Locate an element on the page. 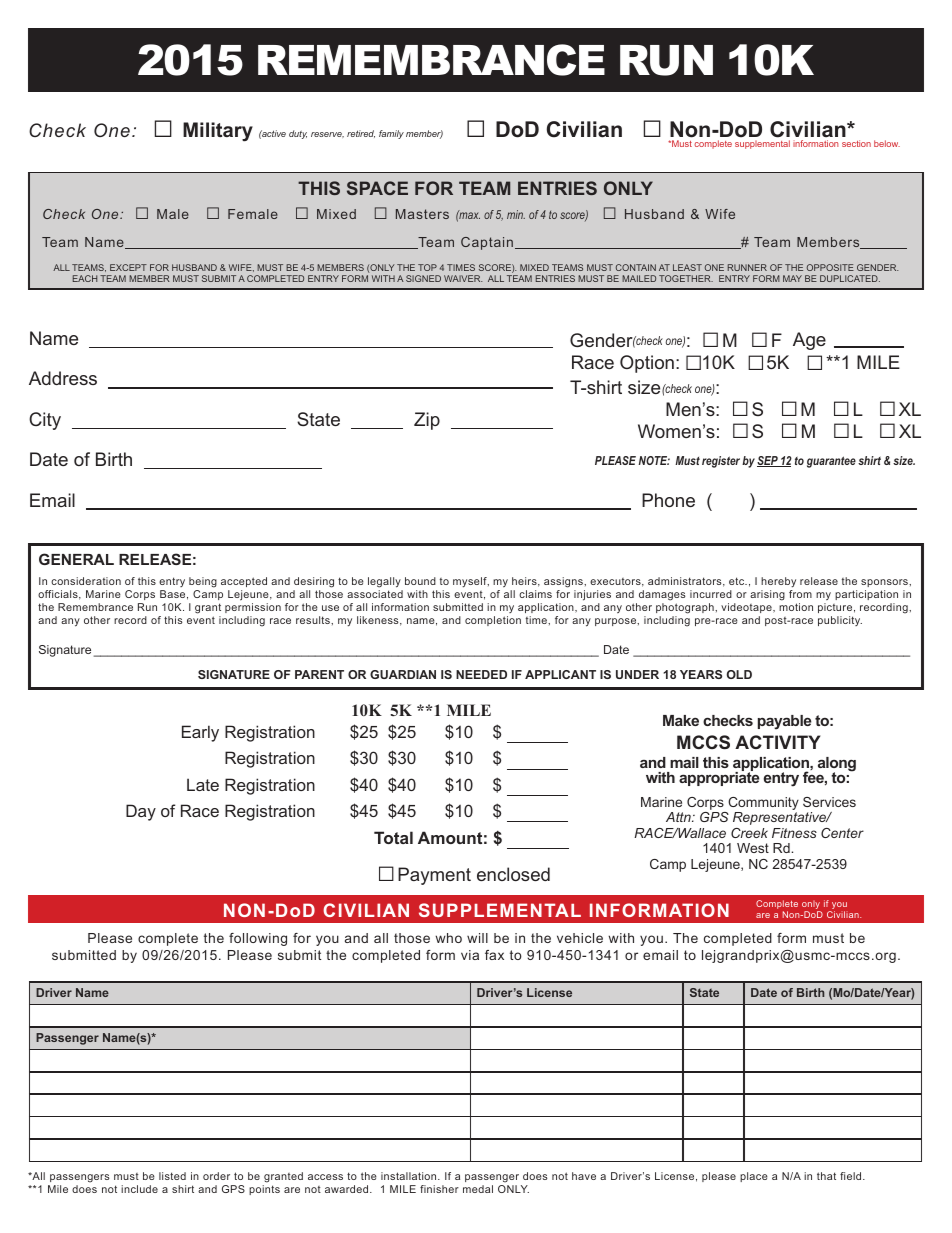  OLD is located at coordinates (739, 674).
